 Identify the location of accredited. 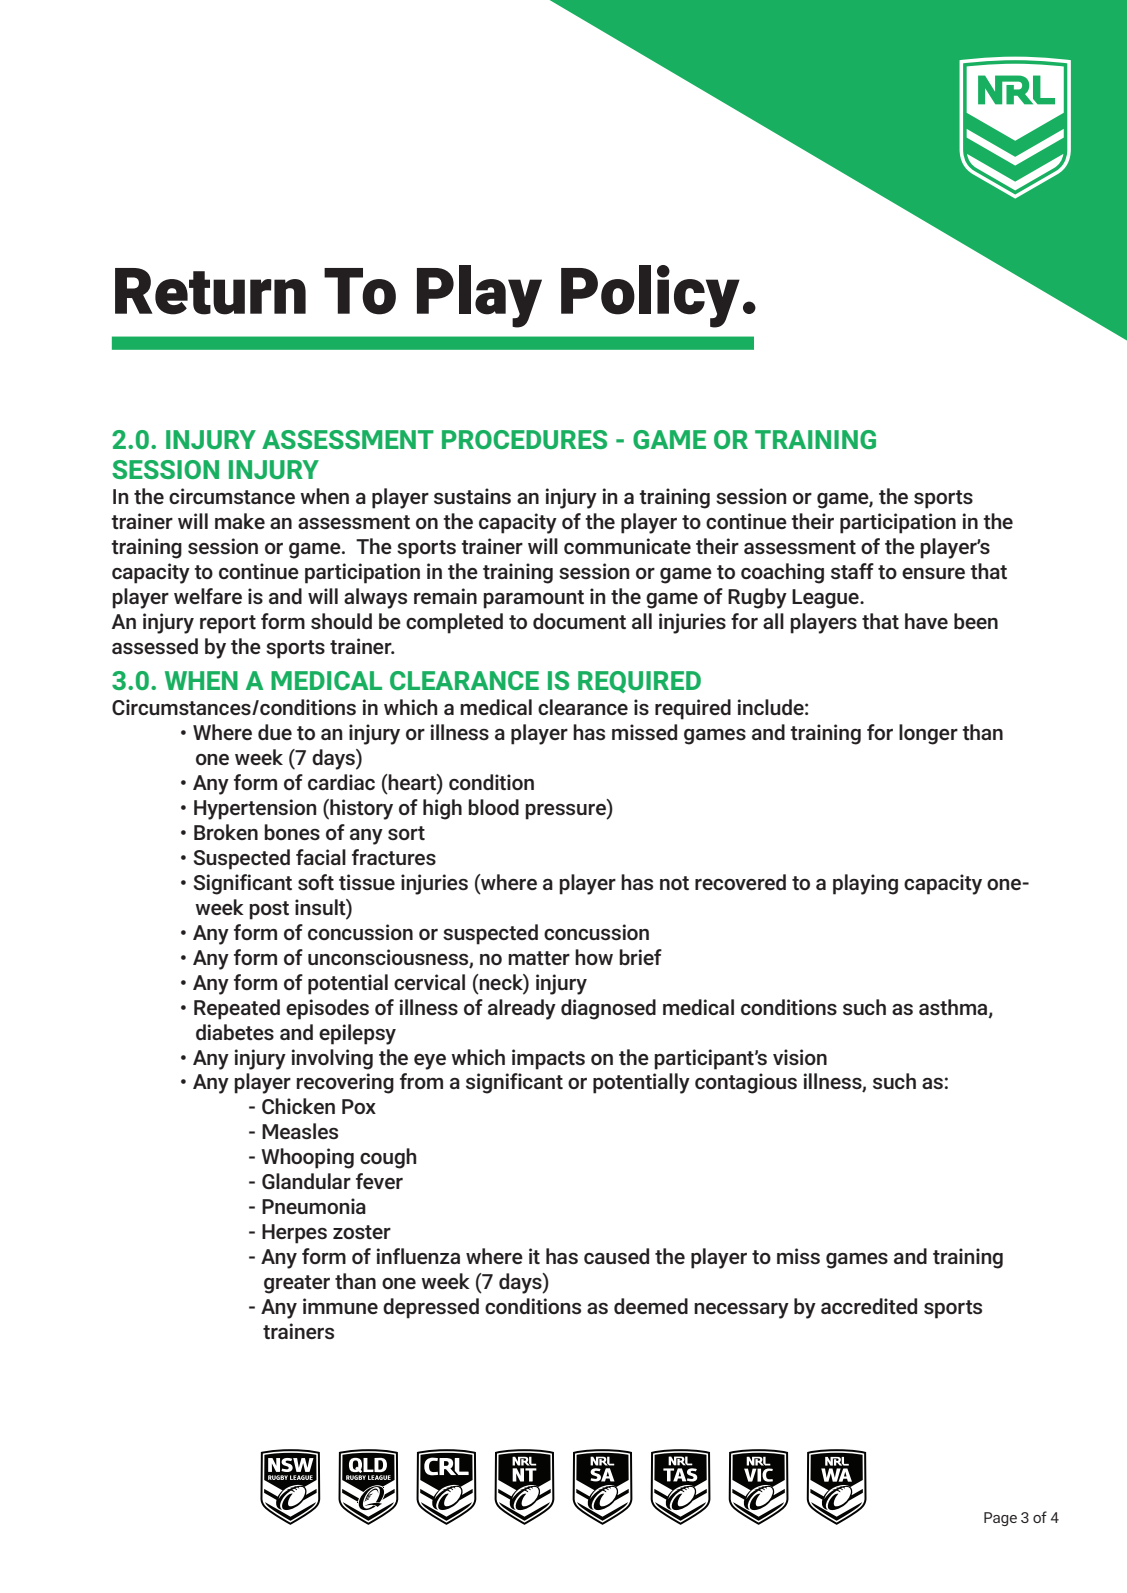
(869, 1306).
